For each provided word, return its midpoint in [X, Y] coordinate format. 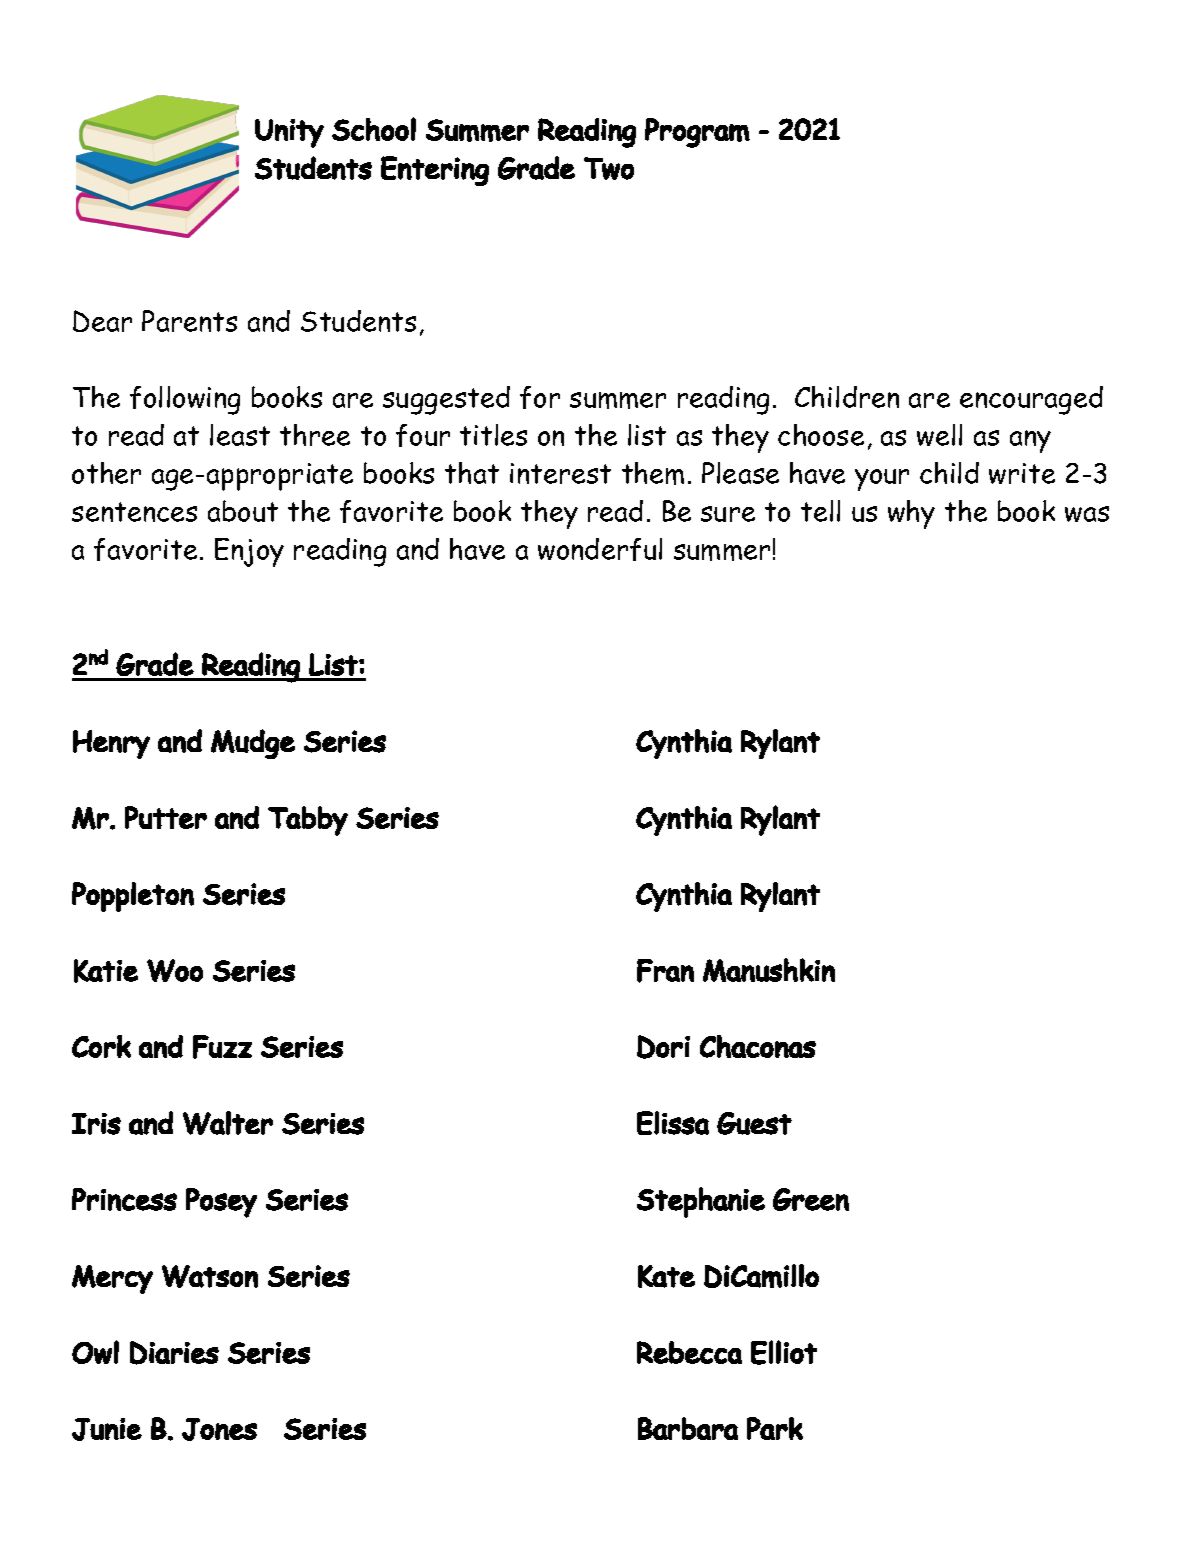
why [911, 514]
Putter [166, 817]
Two [609, 168]
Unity [289, 133]
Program [697, 133]
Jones [219, 1429]
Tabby [308, 821]
